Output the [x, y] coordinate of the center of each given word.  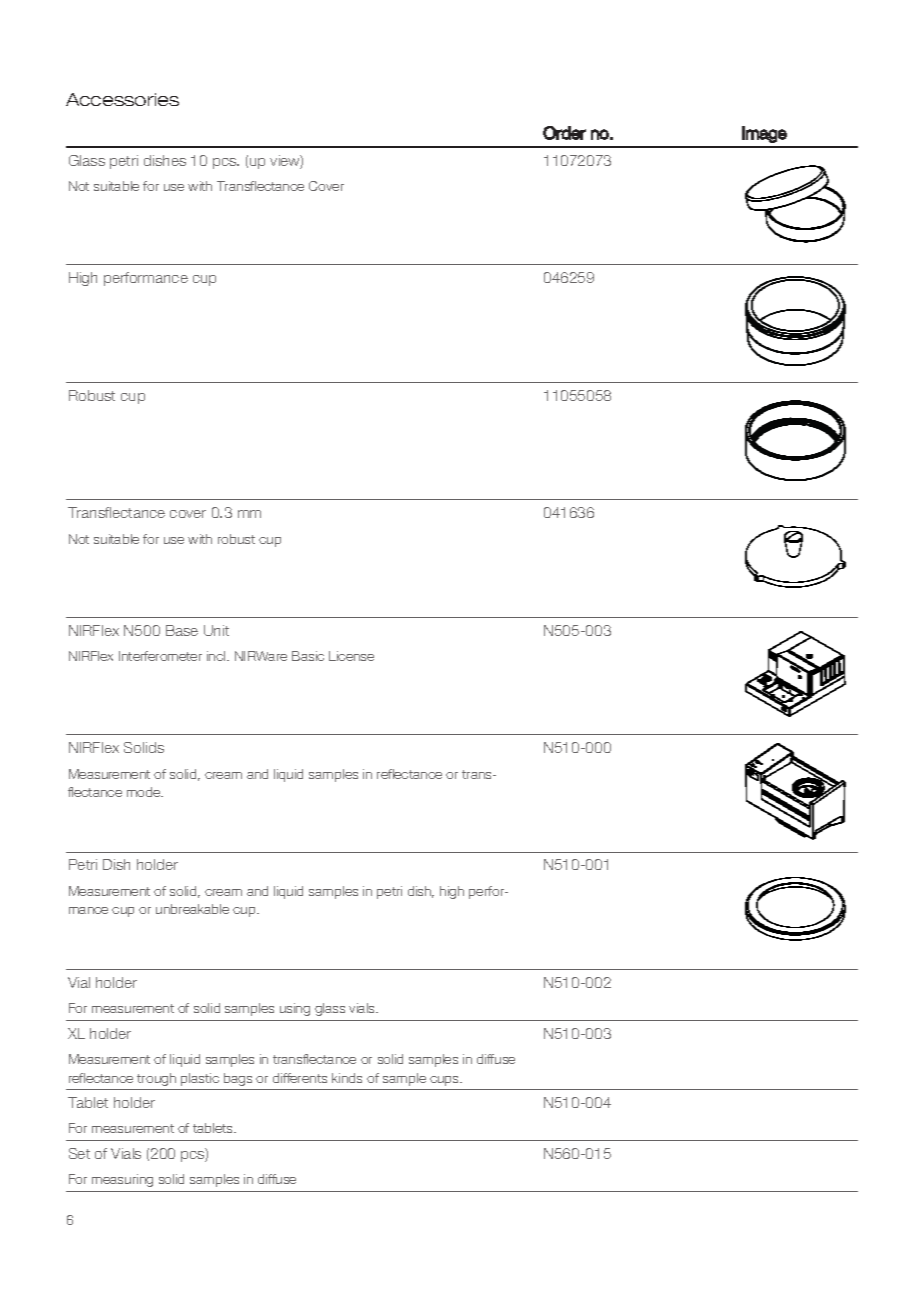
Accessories [122, 99]
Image [764, 134]
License [351, 656]
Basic [308, 656]
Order [564, 133]
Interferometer [160, 656]
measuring [122, 1180]
